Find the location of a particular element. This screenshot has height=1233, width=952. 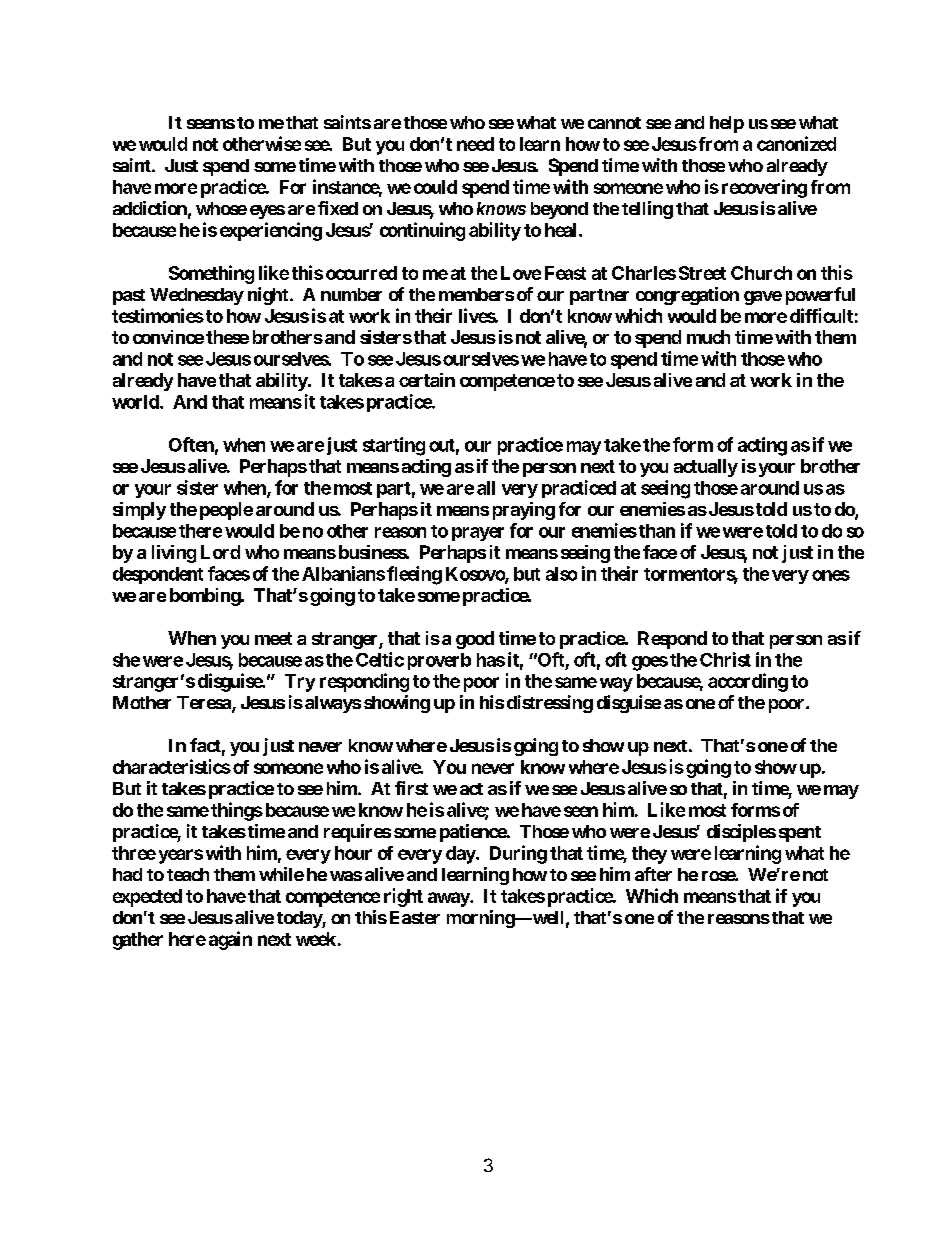

experiencing is located at coordinates (271, 231).
